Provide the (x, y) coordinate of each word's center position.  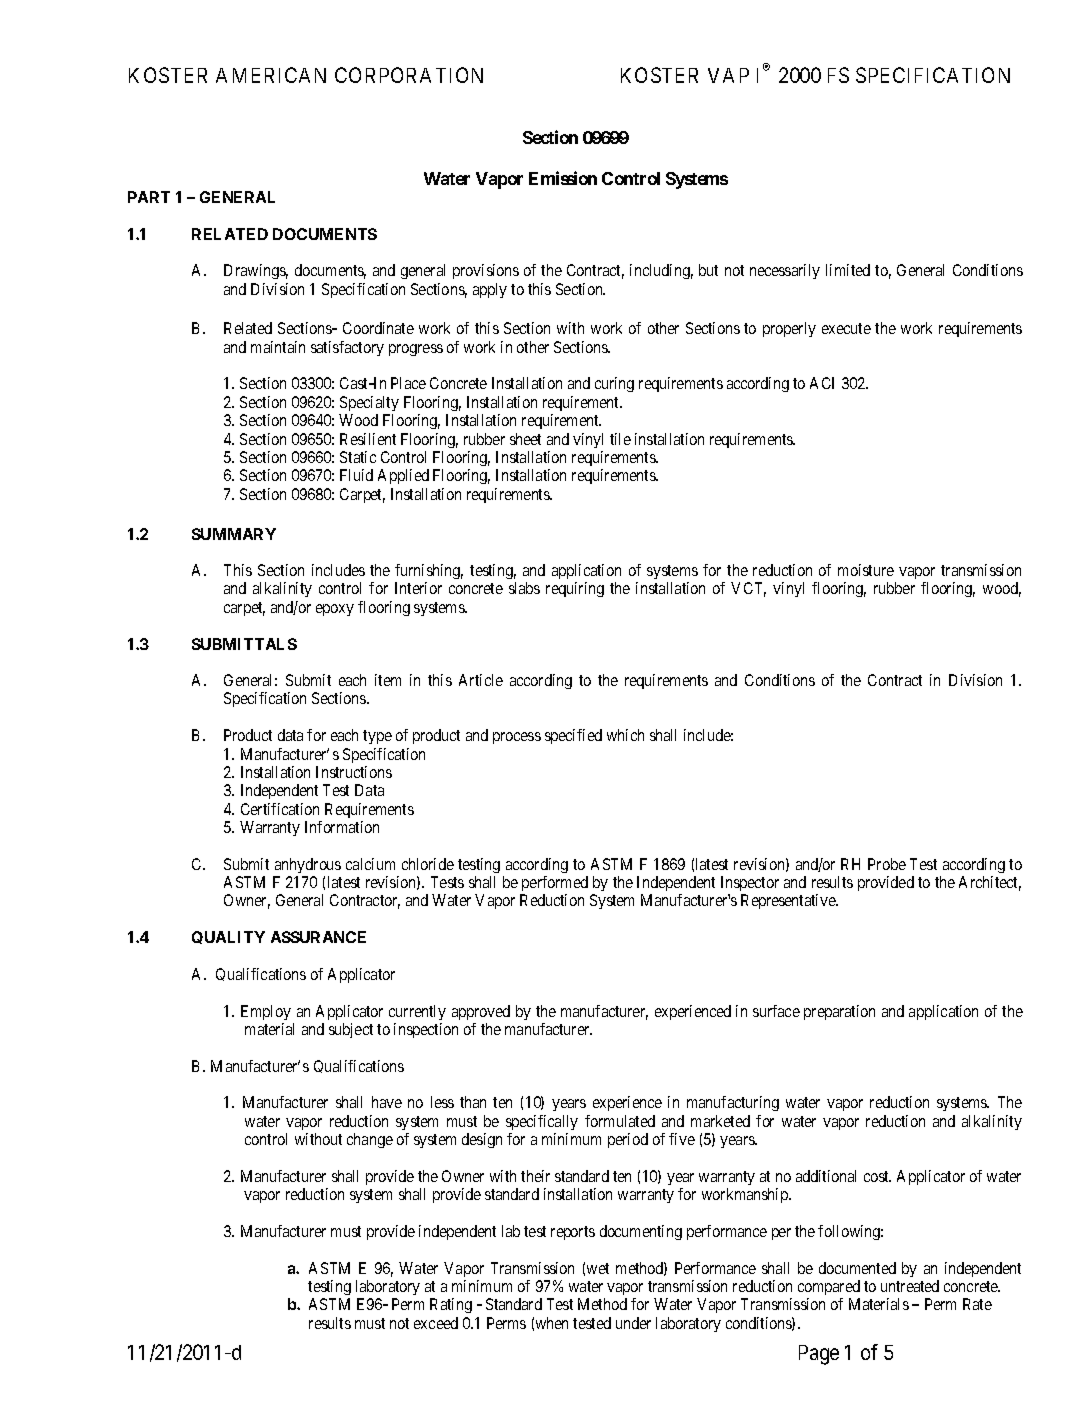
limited (848, 270)
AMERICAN (271, 75)
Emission (563, 178)
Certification (280, 809)
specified (573, 736)
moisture (866, 570)
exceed (436, 1323)
